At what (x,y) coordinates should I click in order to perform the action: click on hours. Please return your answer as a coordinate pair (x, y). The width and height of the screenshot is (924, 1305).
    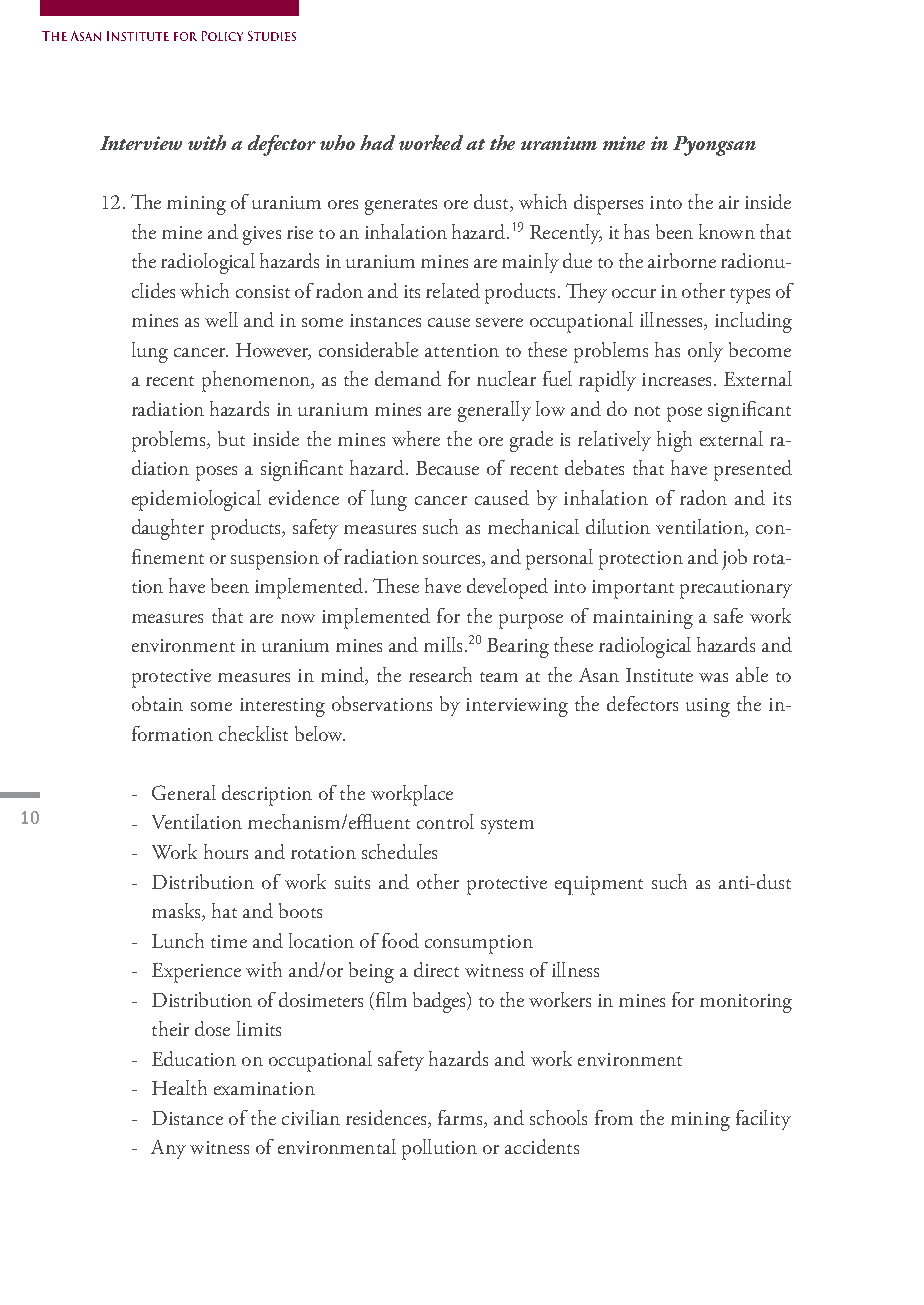
    Looking at the image, I should click on (226, 851).
